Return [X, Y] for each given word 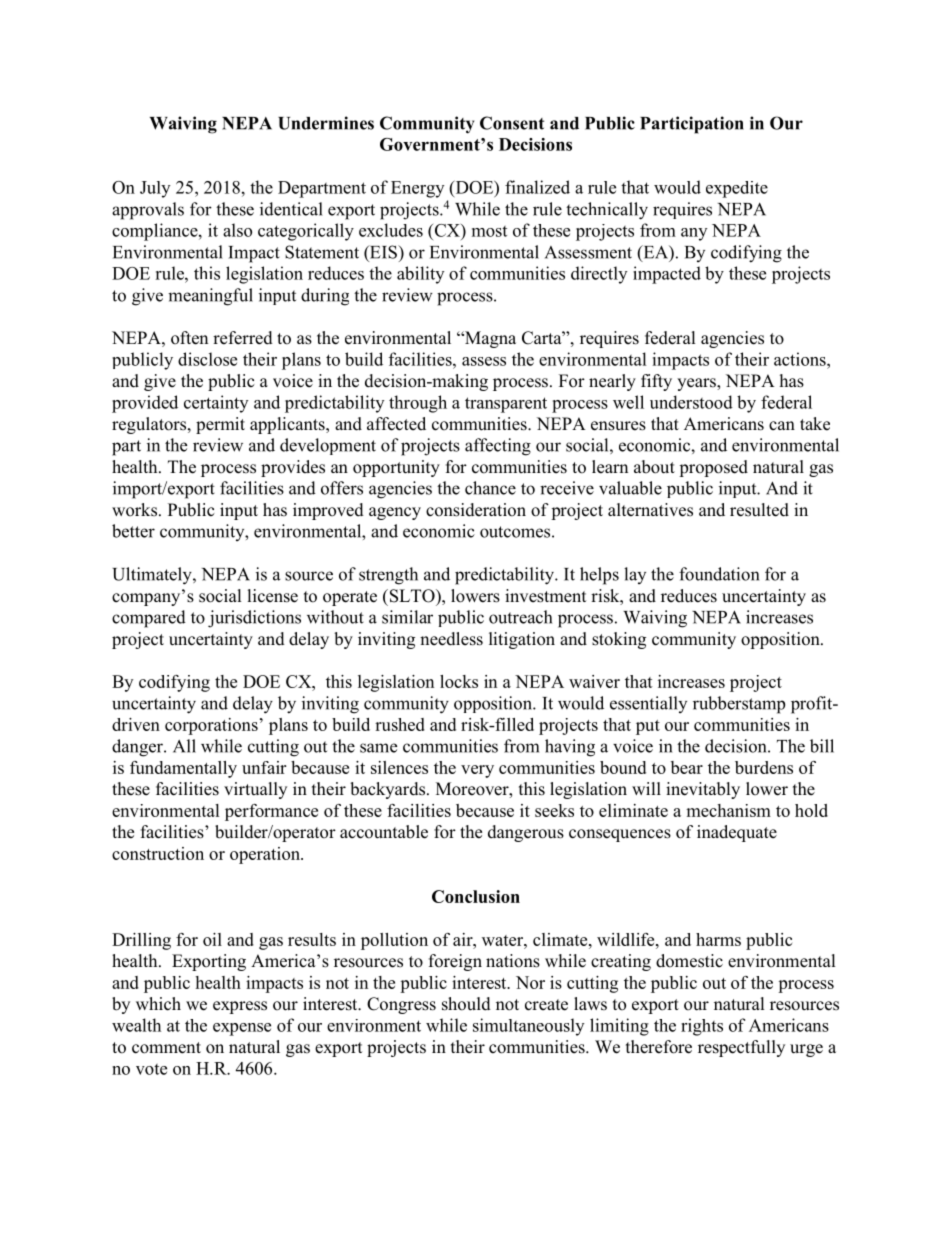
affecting [498, 447]
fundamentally [183, 769]
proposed [713, 468]
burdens [764, 767]
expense [242, 1029]
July [155, 189]
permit [220, 425]
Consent [512, 123]
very [477, 771]
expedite [737, 189]
